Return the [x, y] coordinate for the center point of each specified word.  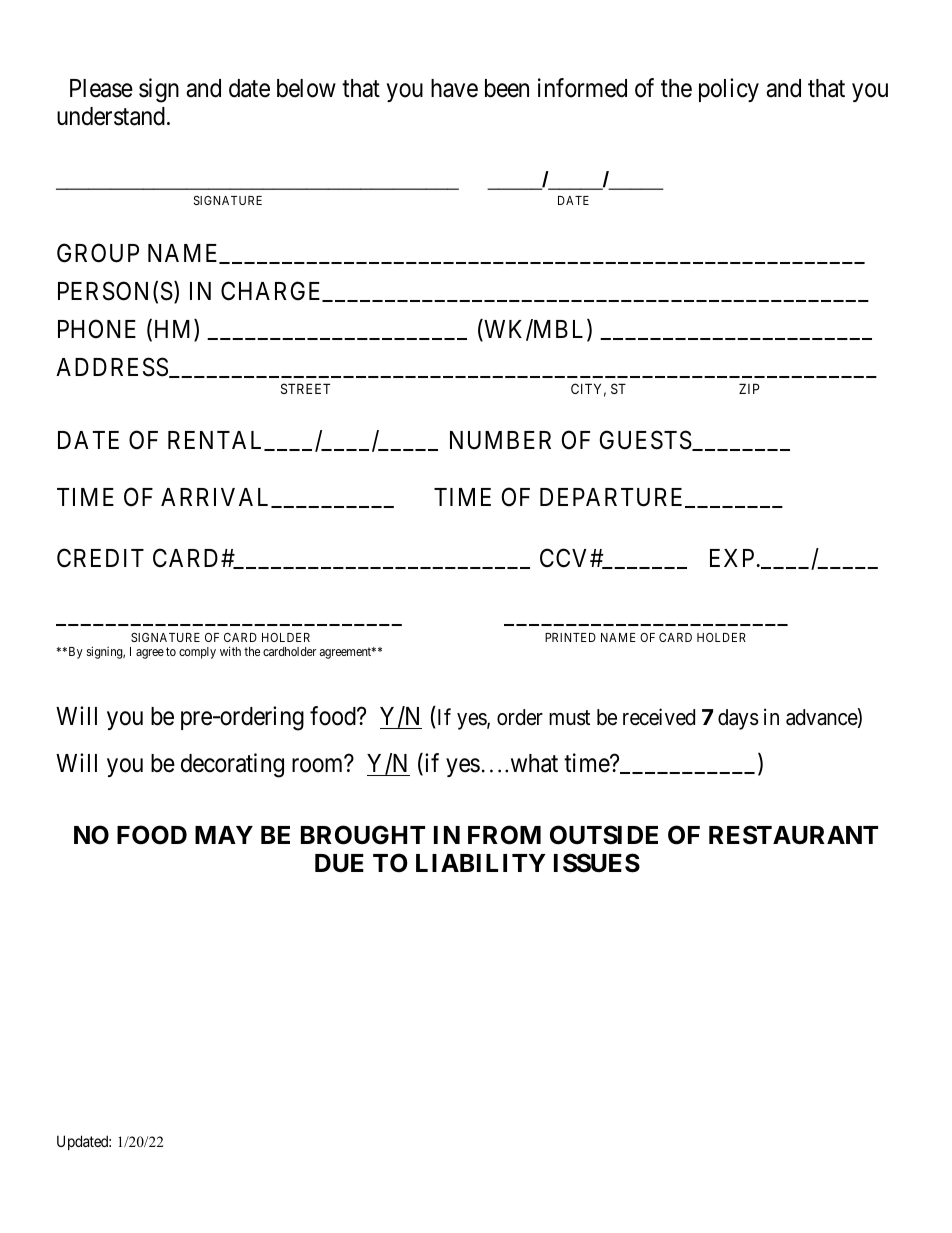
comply [197, 653]
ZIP [749, 388]
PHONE [97, 329]
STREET [305, 388]
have [454, 88]
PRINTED [570, 637]
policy [729, 90]
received [659, 717]
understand [111, 116]
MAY [224, 835]
